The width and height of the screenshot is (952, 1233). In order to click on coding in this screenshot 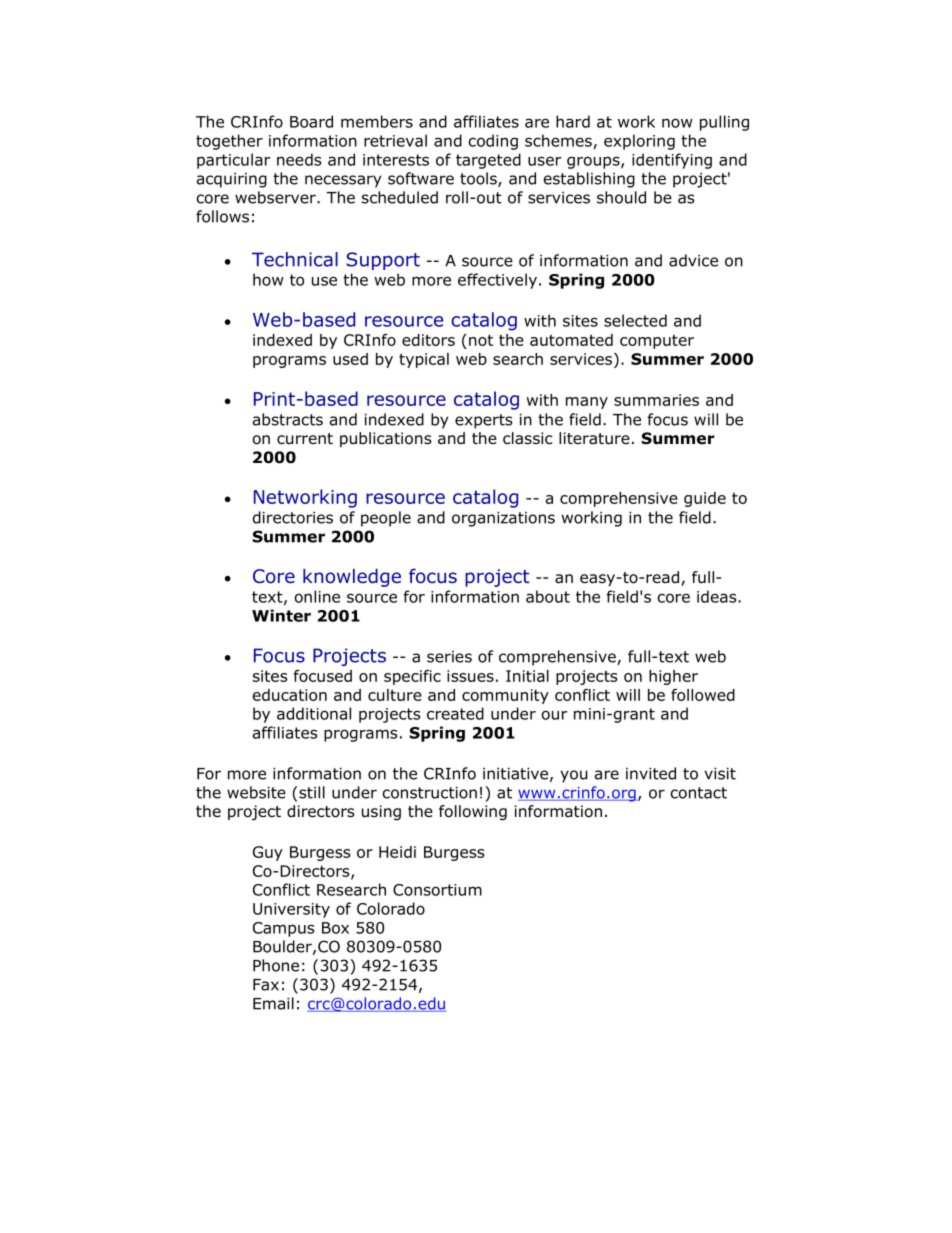, I will do `click(493, 142)`.
